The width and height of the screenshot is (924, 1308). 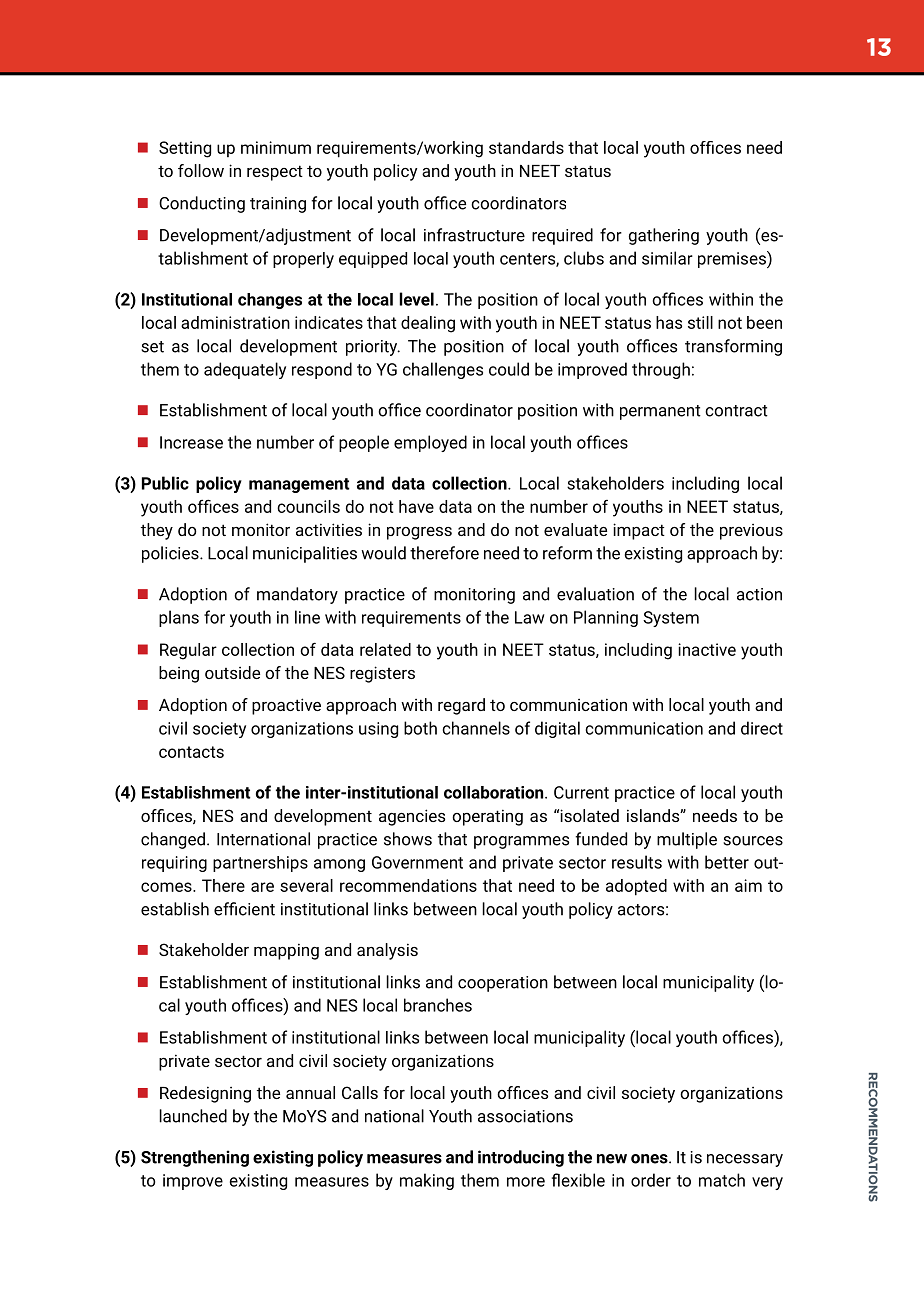 What do you see at coordinates (461, 706) in the screenshot?
I see `regard` at bounding box center [461, 706].
